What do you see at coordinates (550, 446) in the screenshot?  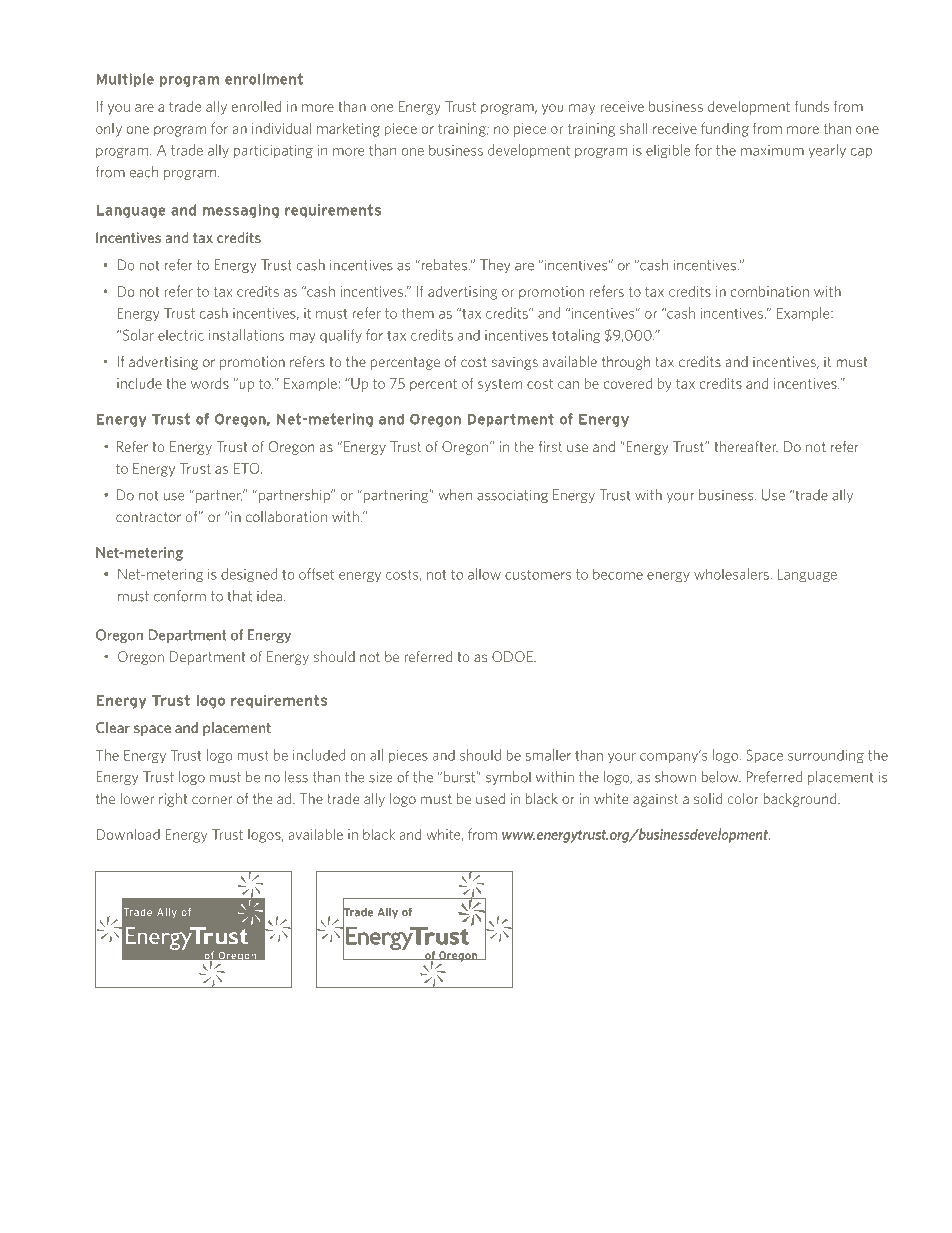 I see `first` at bounding box center [550, 446].
